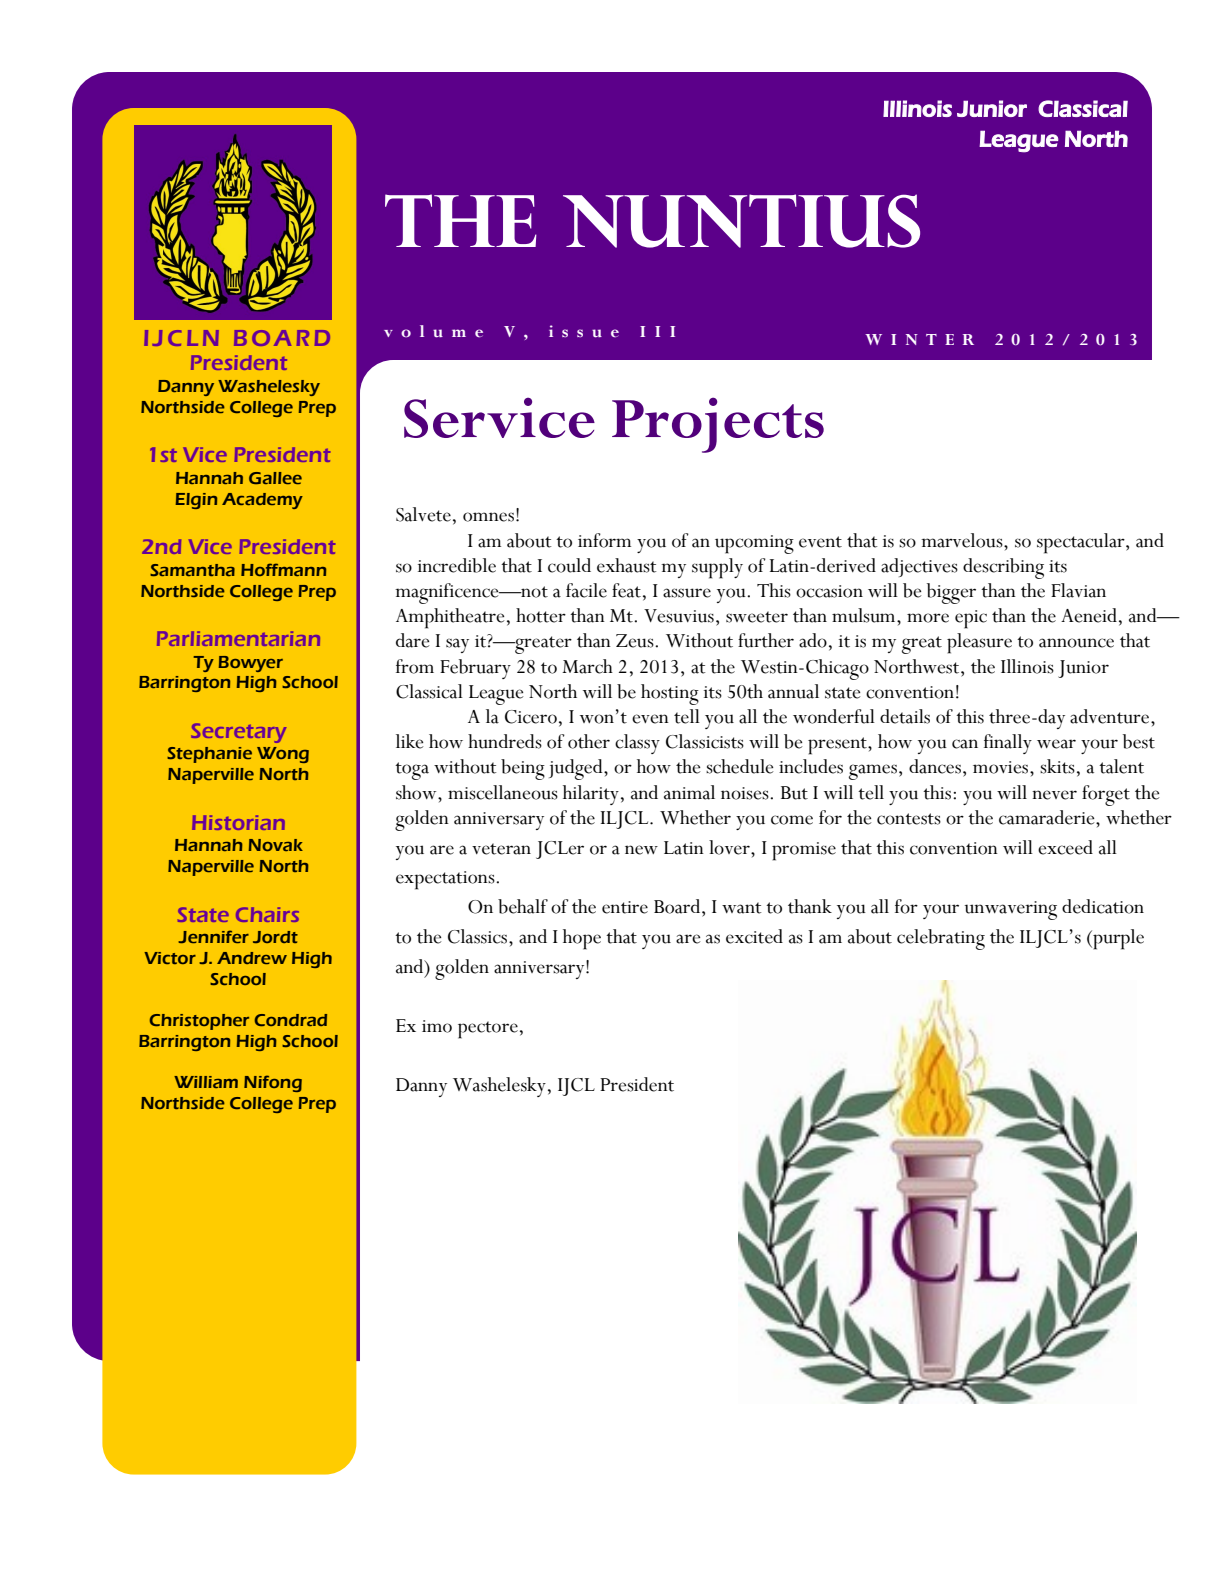 This screenshot has height=1584, width=1224. Describe the element at coordinates (963, 540) in the screenshot. I see `marvelous` at that location.
